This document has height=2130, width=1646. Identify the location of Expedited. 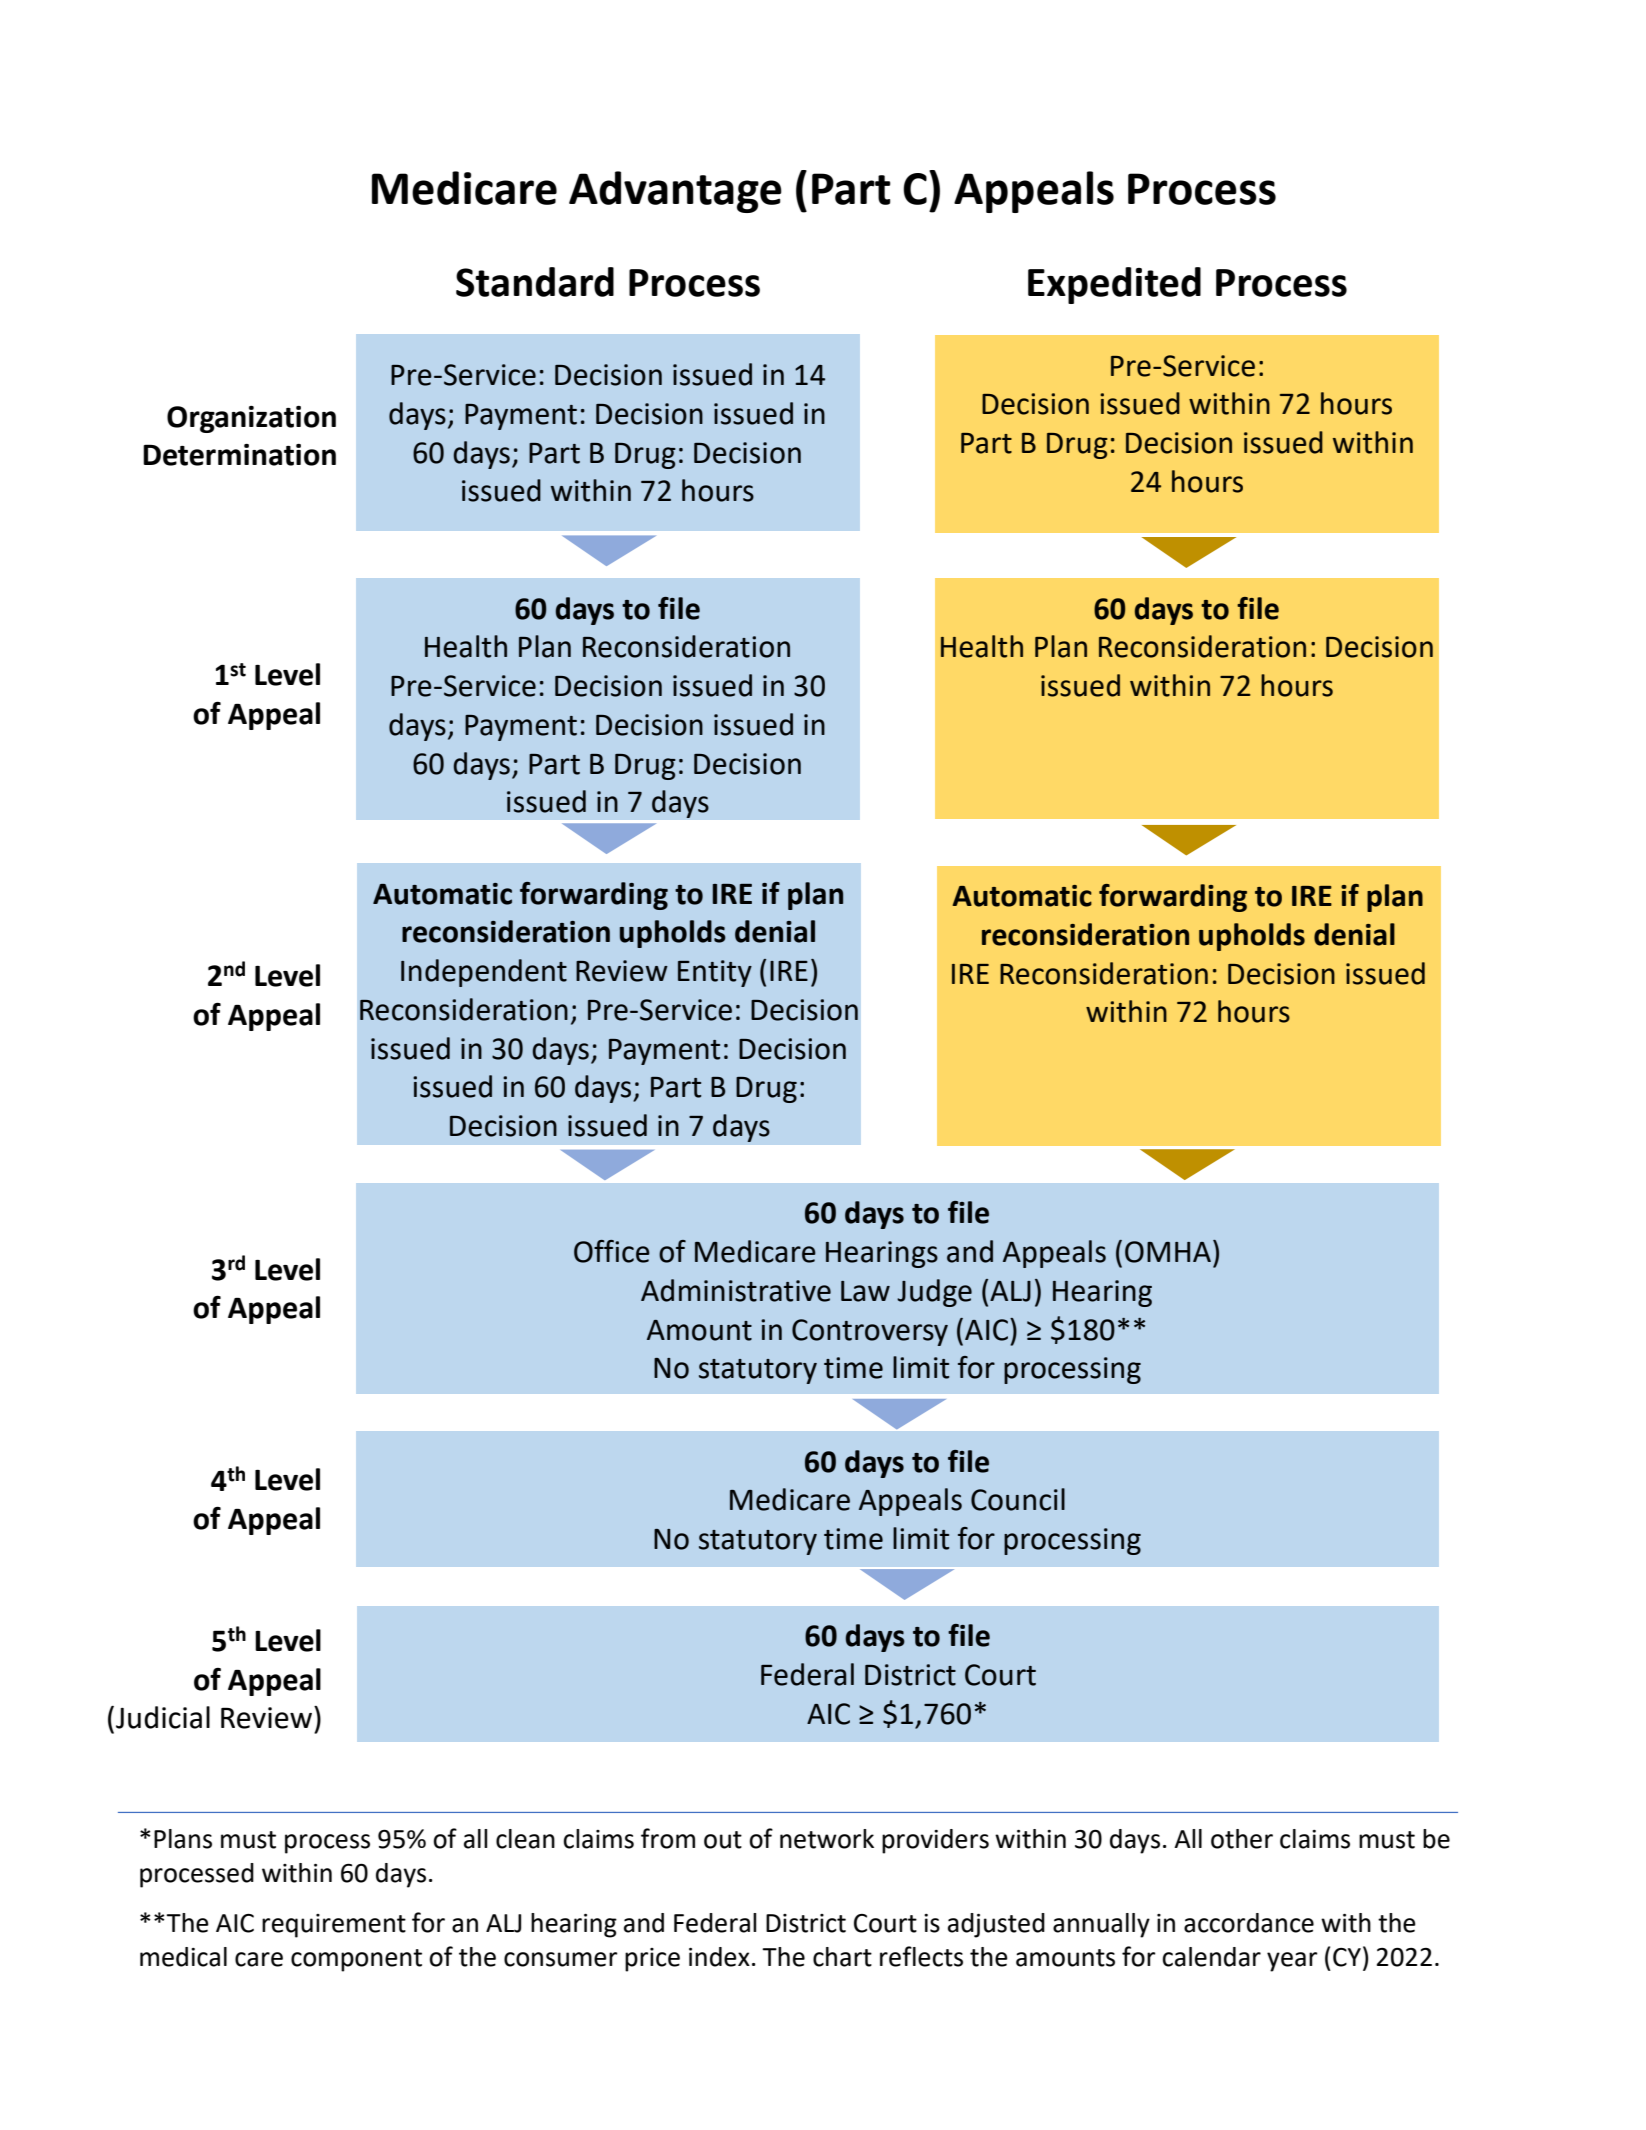
(1114, 285).
